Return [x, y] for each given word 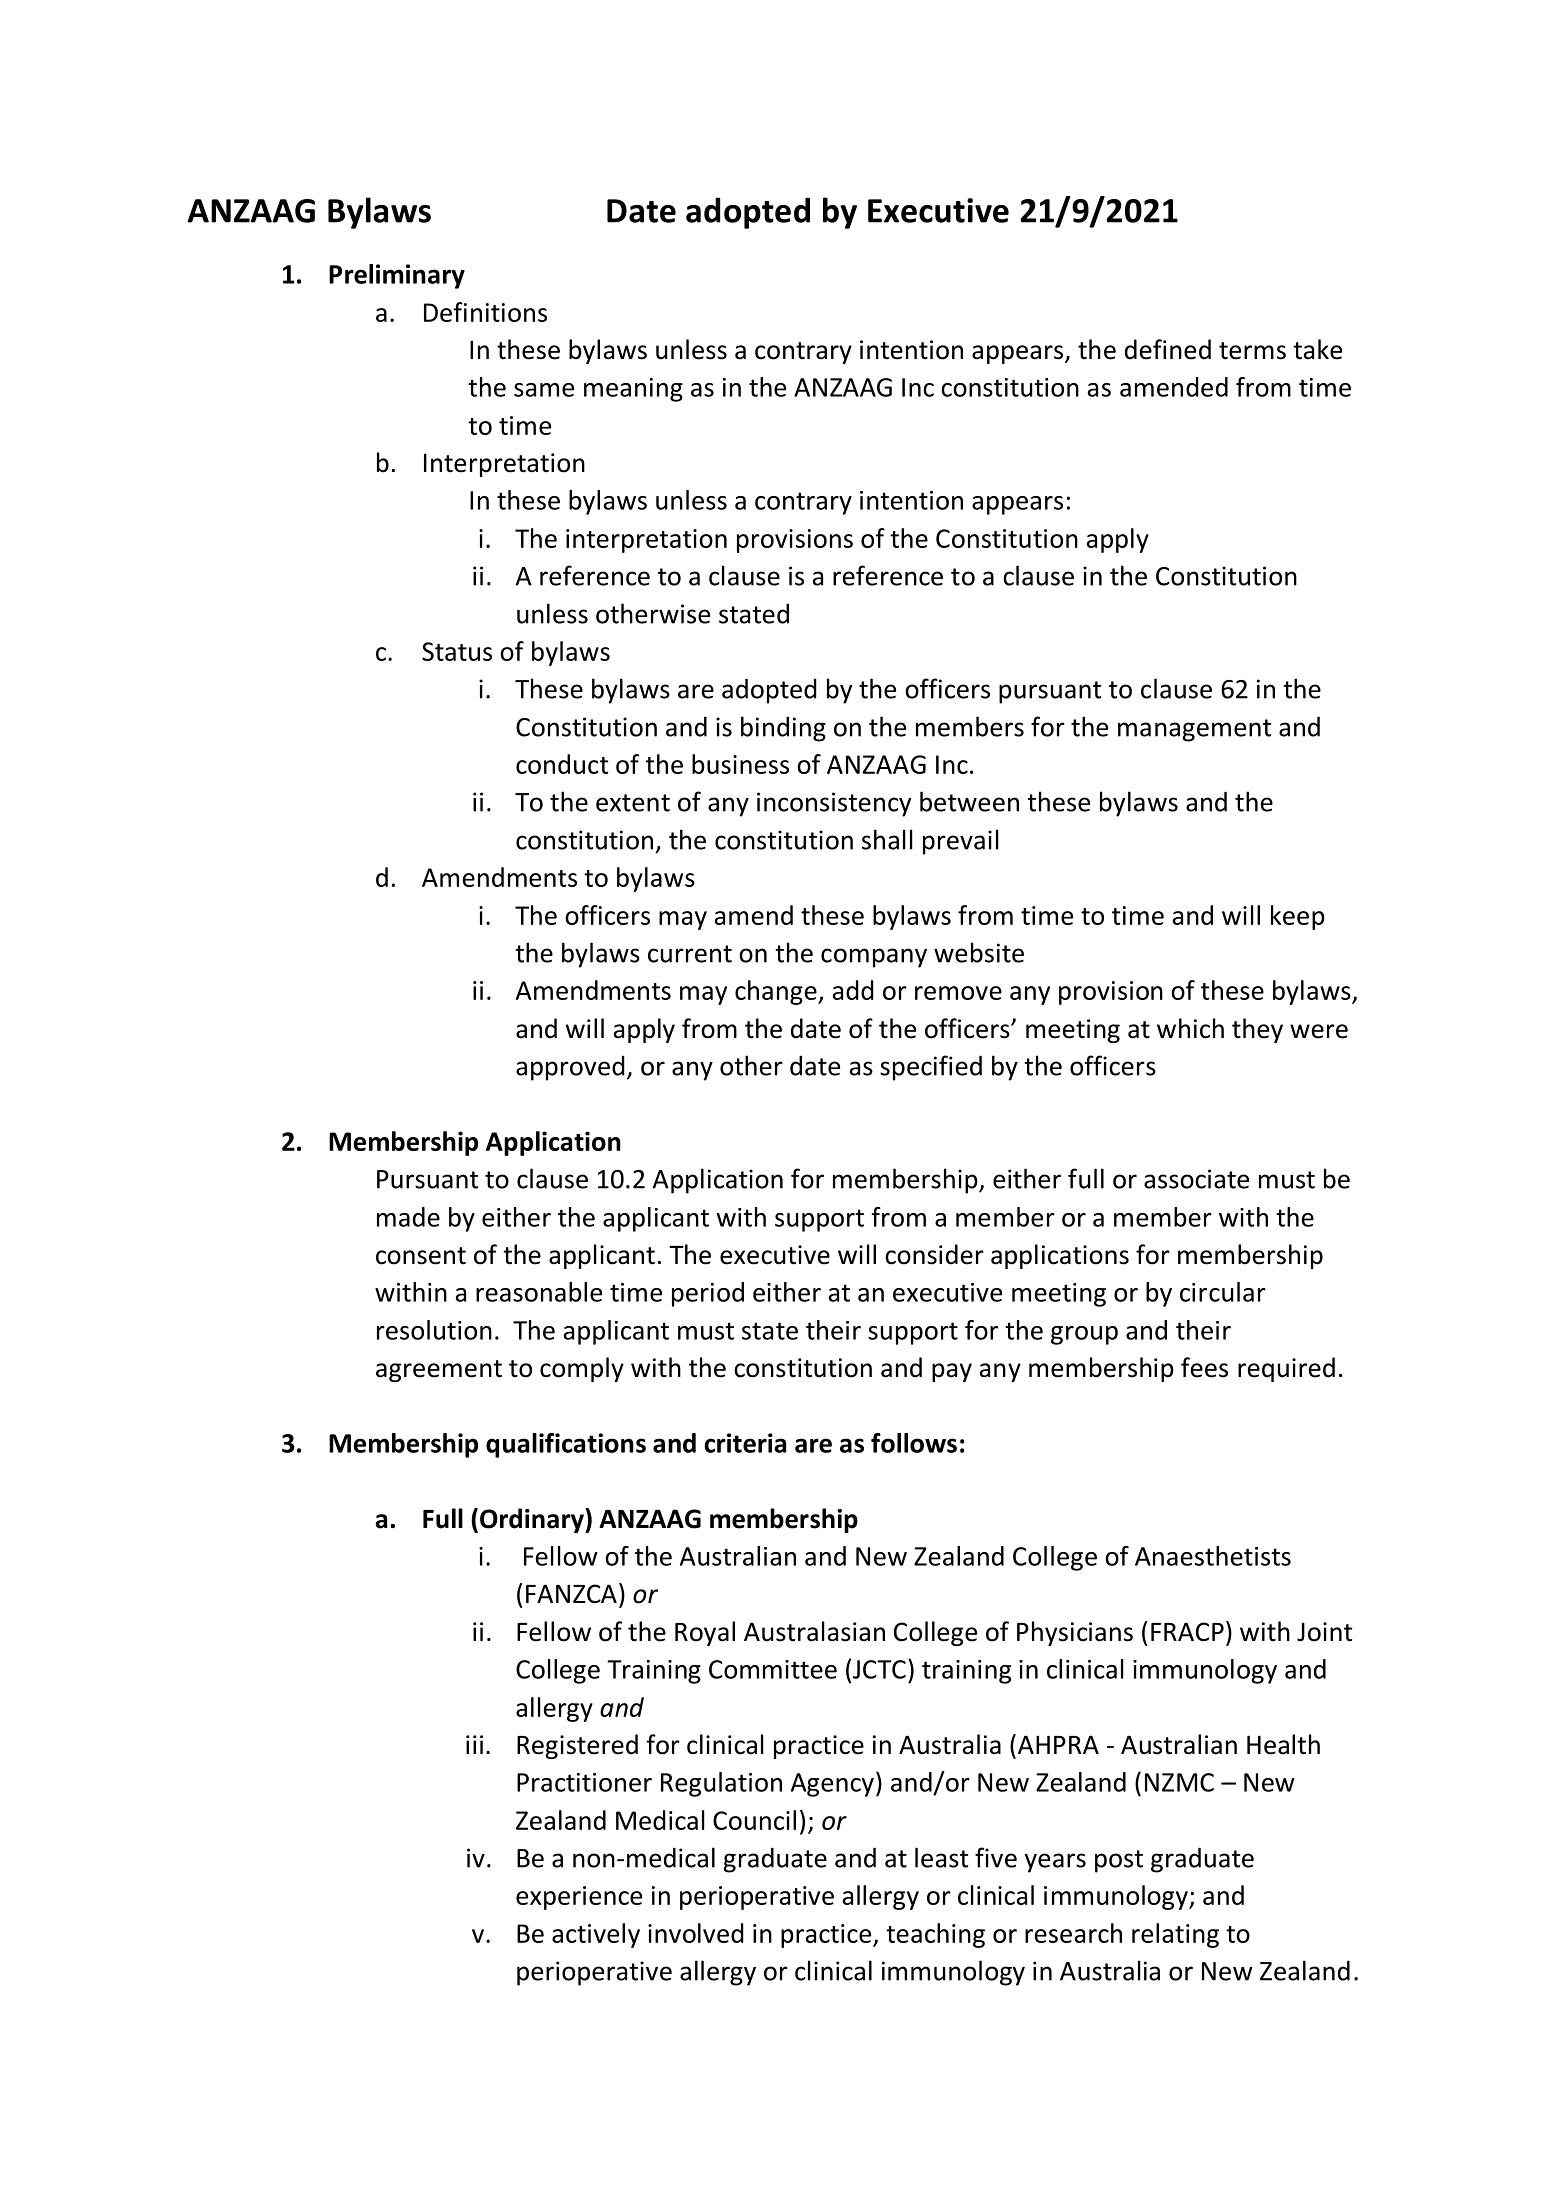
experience [579, 1898]
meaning [633, 390]
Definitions [485, 312]
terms [1252, 351]
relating [1175, 1935]
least [941, 1857]
